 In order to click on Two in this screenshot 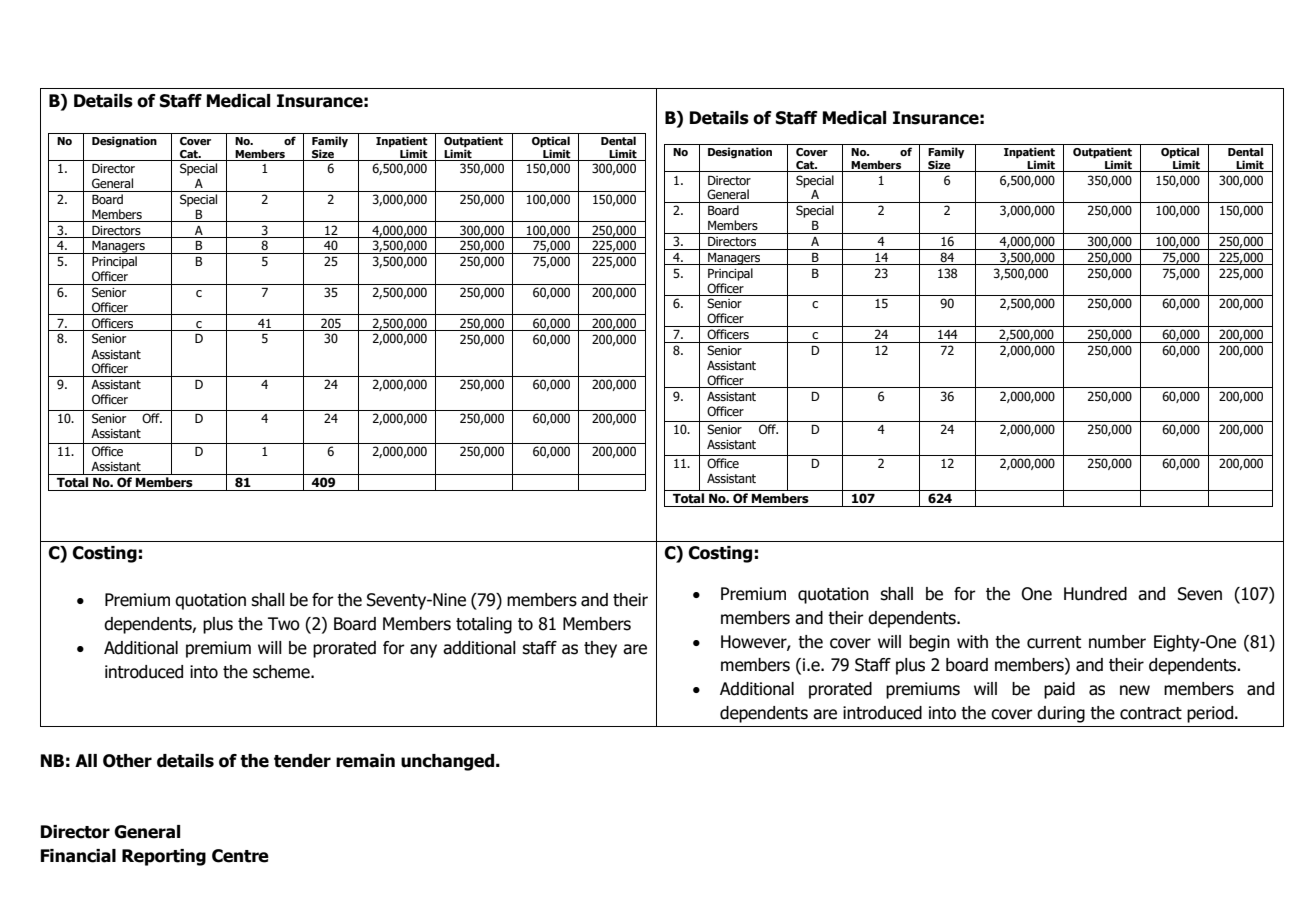, I will do `click(284, 624)`.
